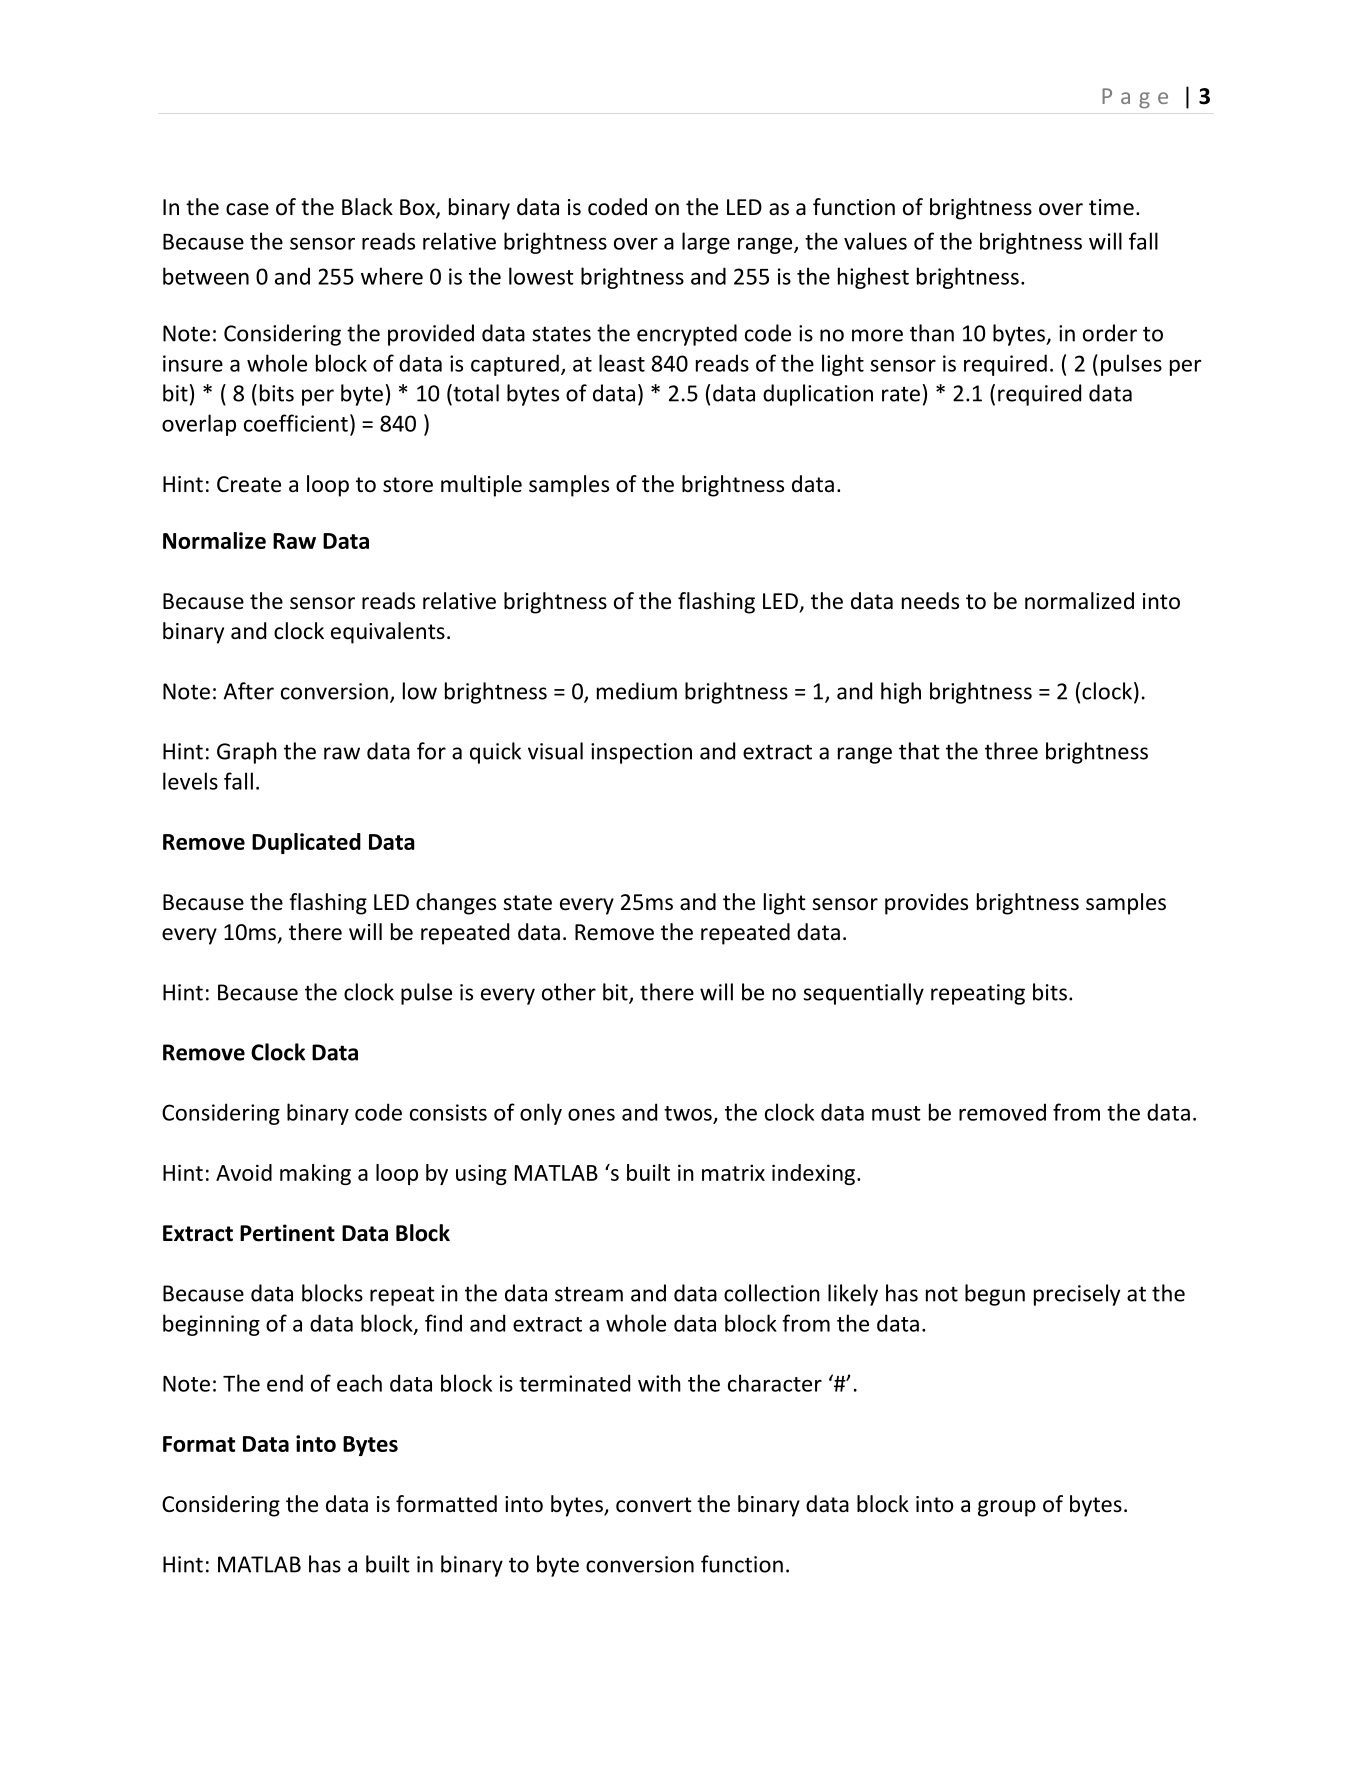 The image size is (1372, 1775). What do you see at coordinates (306, 843) in the image?
I see `Duplicated` at bounding box center [306, 843].
